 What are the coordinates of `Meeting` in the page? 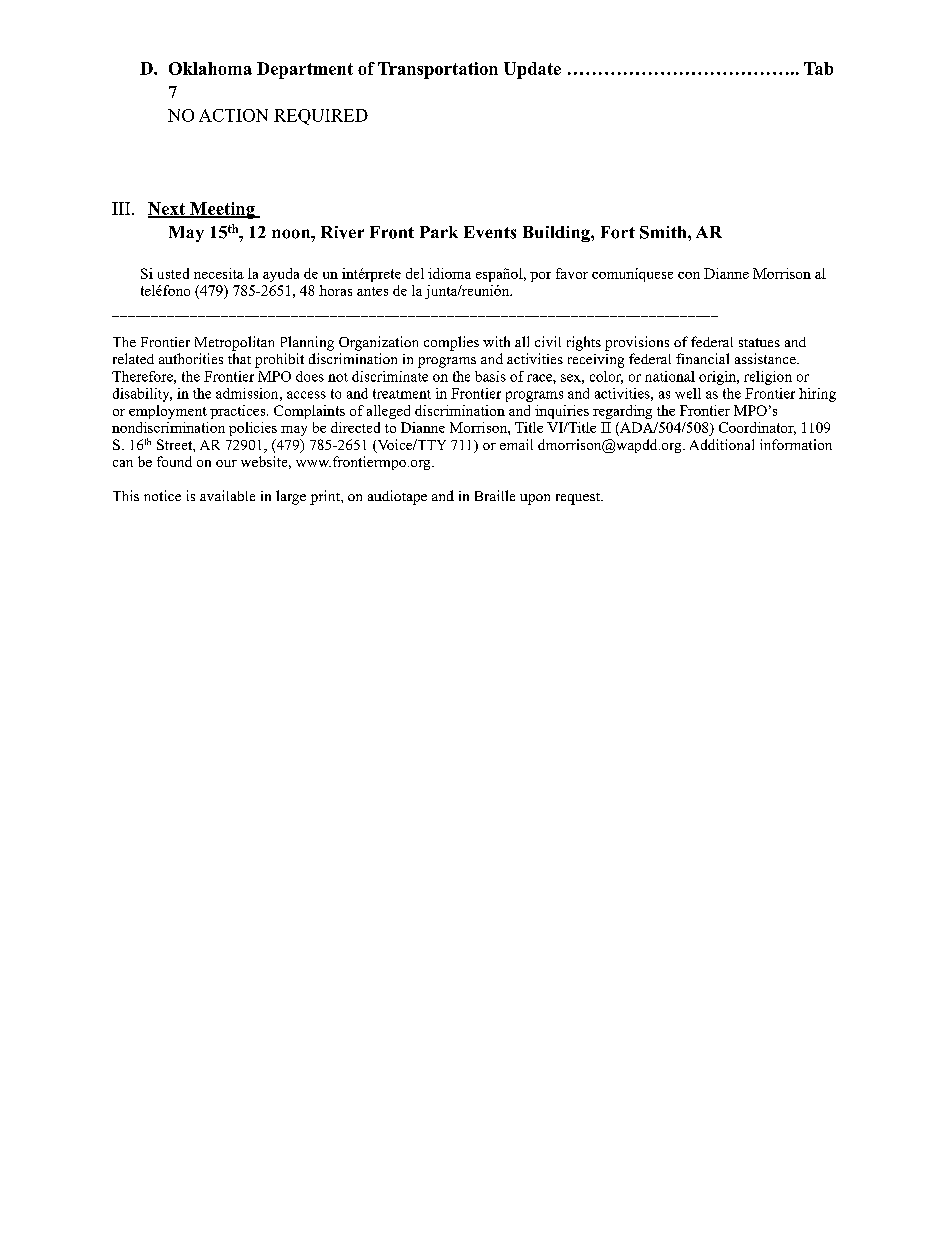 It's located at (222, 210).
